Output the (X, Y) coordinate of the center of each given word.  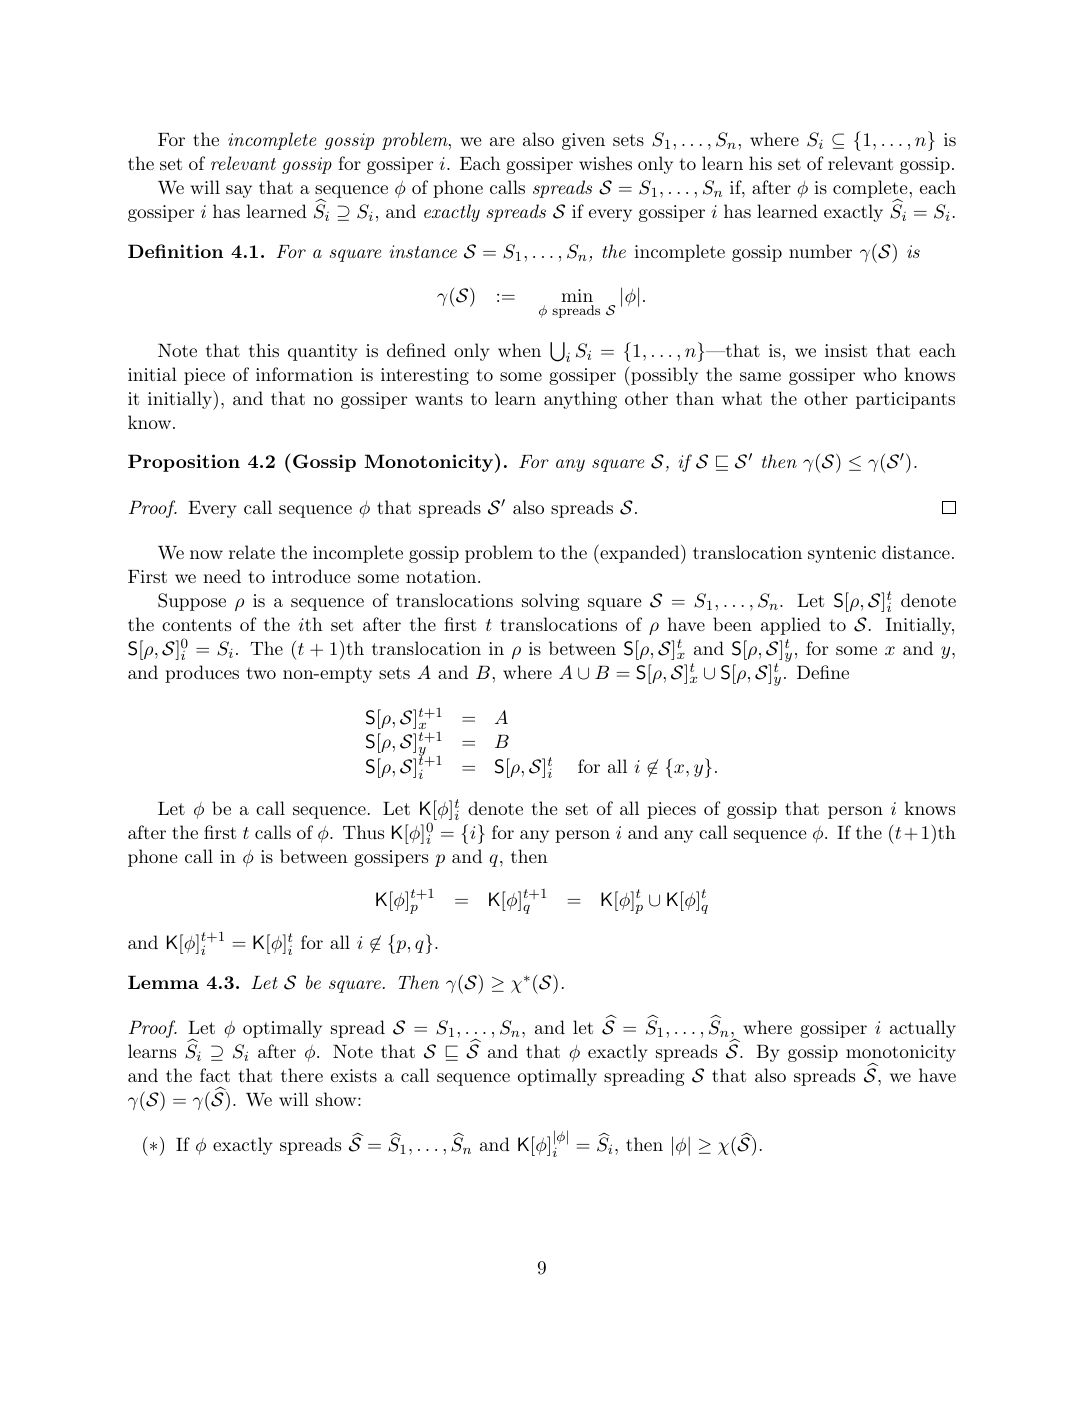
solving (551, 602)
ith (310, 624)
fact (215, 1075)
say (239, 191)
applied (791, 626)
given (583, 141)
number (820, 251)
